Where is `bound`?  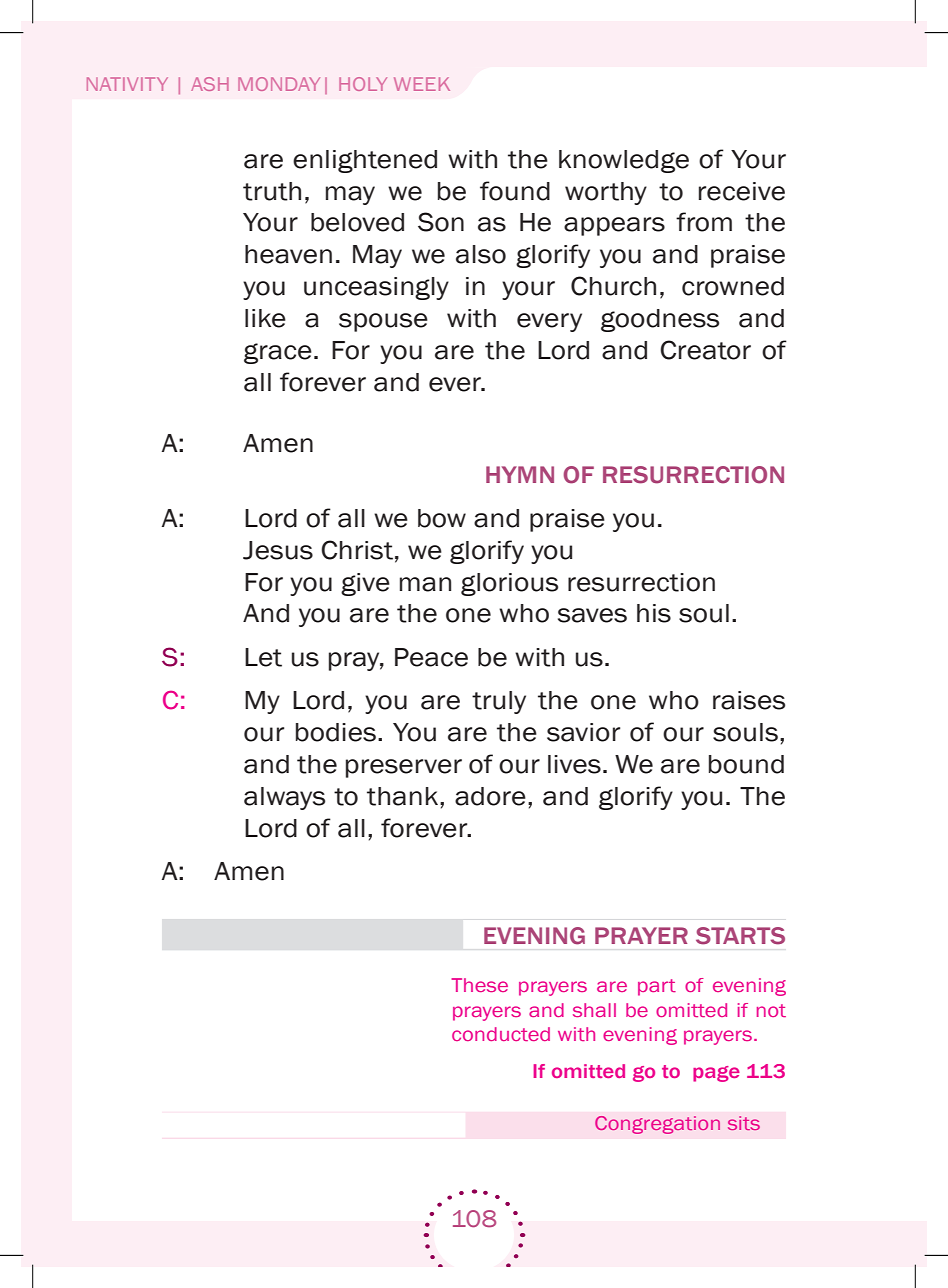 bound is located at coordinates (746, 764).
